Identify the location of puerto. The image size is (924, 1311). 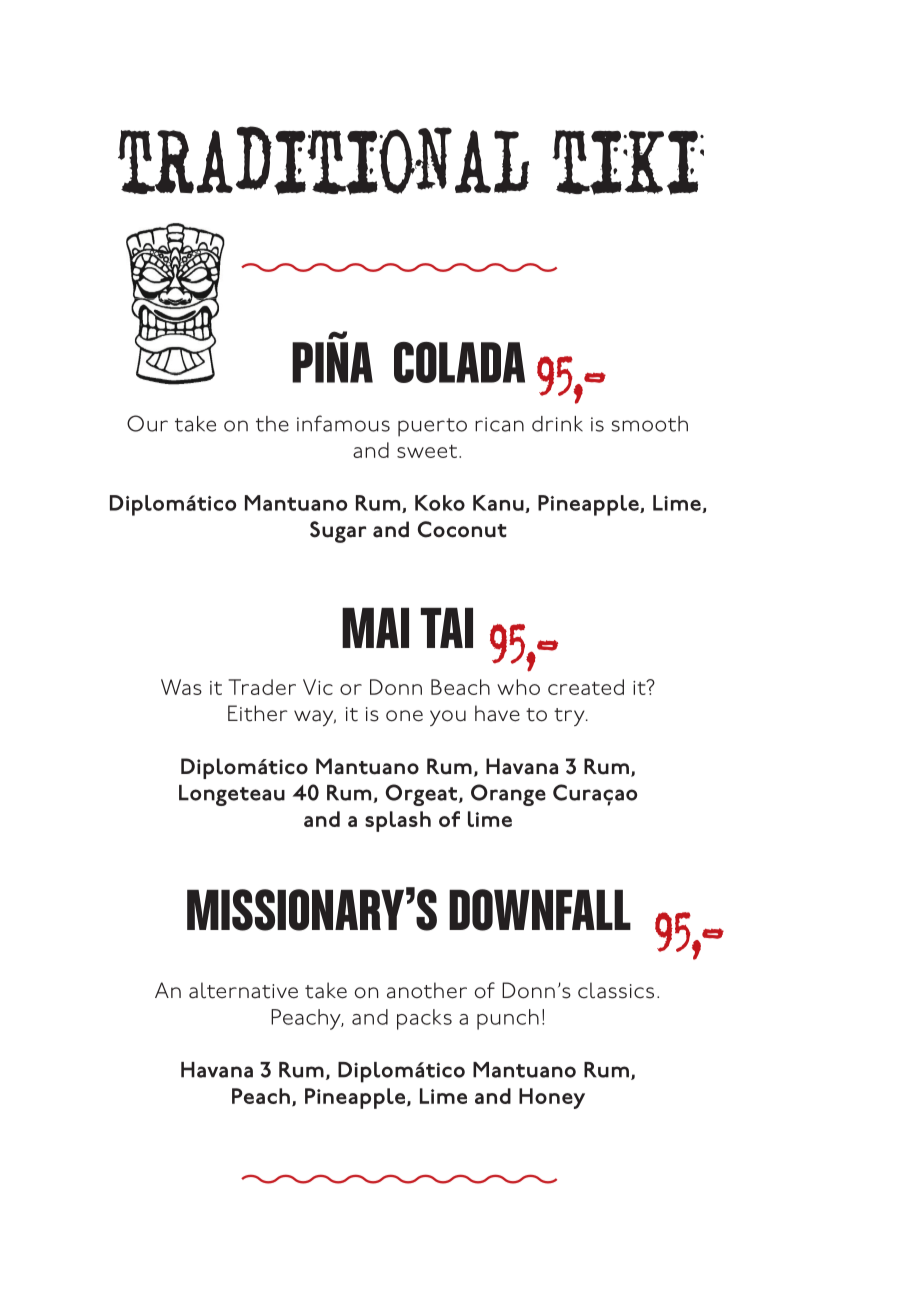
(432, 427).
